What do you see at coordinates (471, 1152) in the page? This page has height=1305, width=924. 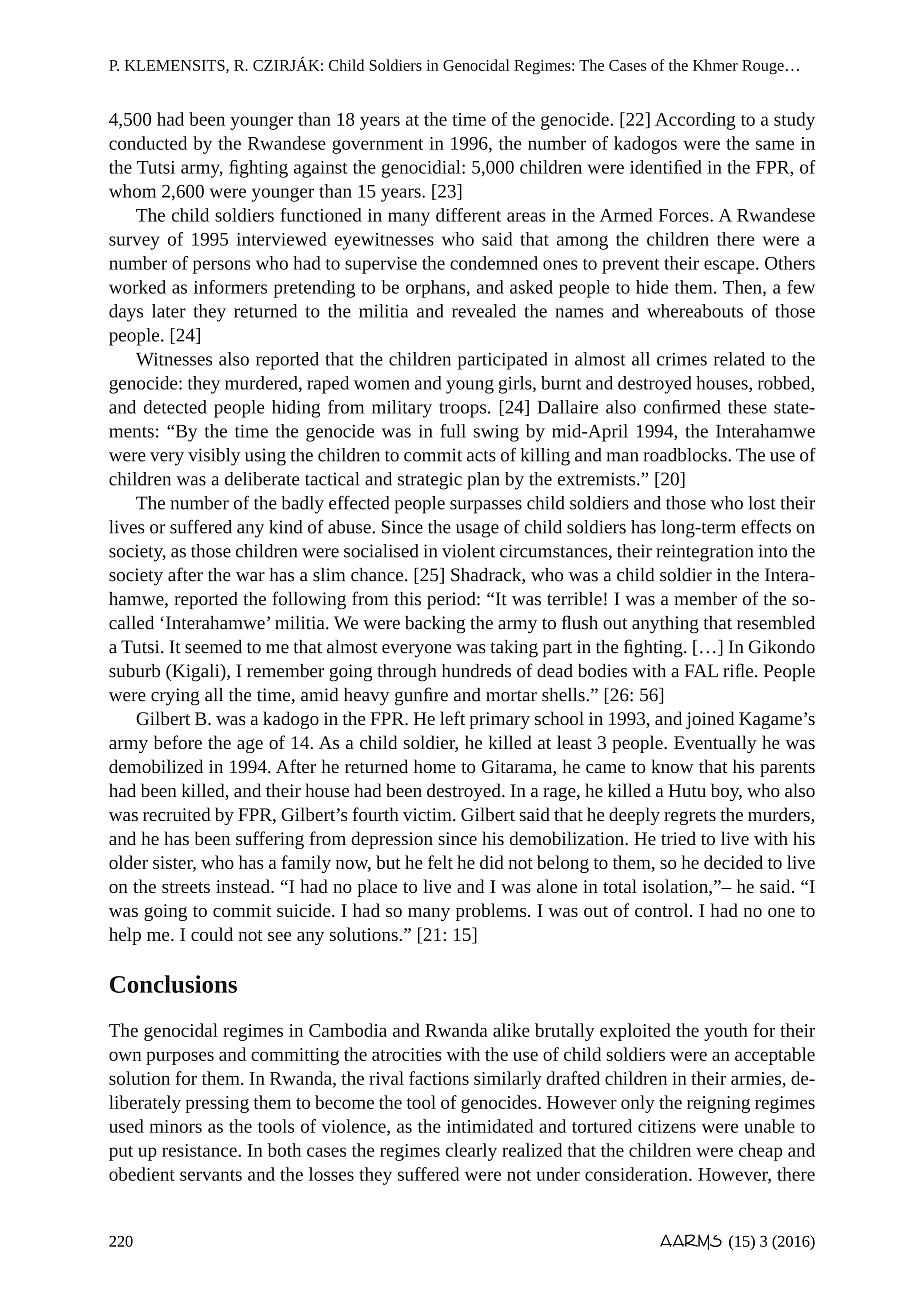 I see `clearly` at bounding box center [471, 1152].
